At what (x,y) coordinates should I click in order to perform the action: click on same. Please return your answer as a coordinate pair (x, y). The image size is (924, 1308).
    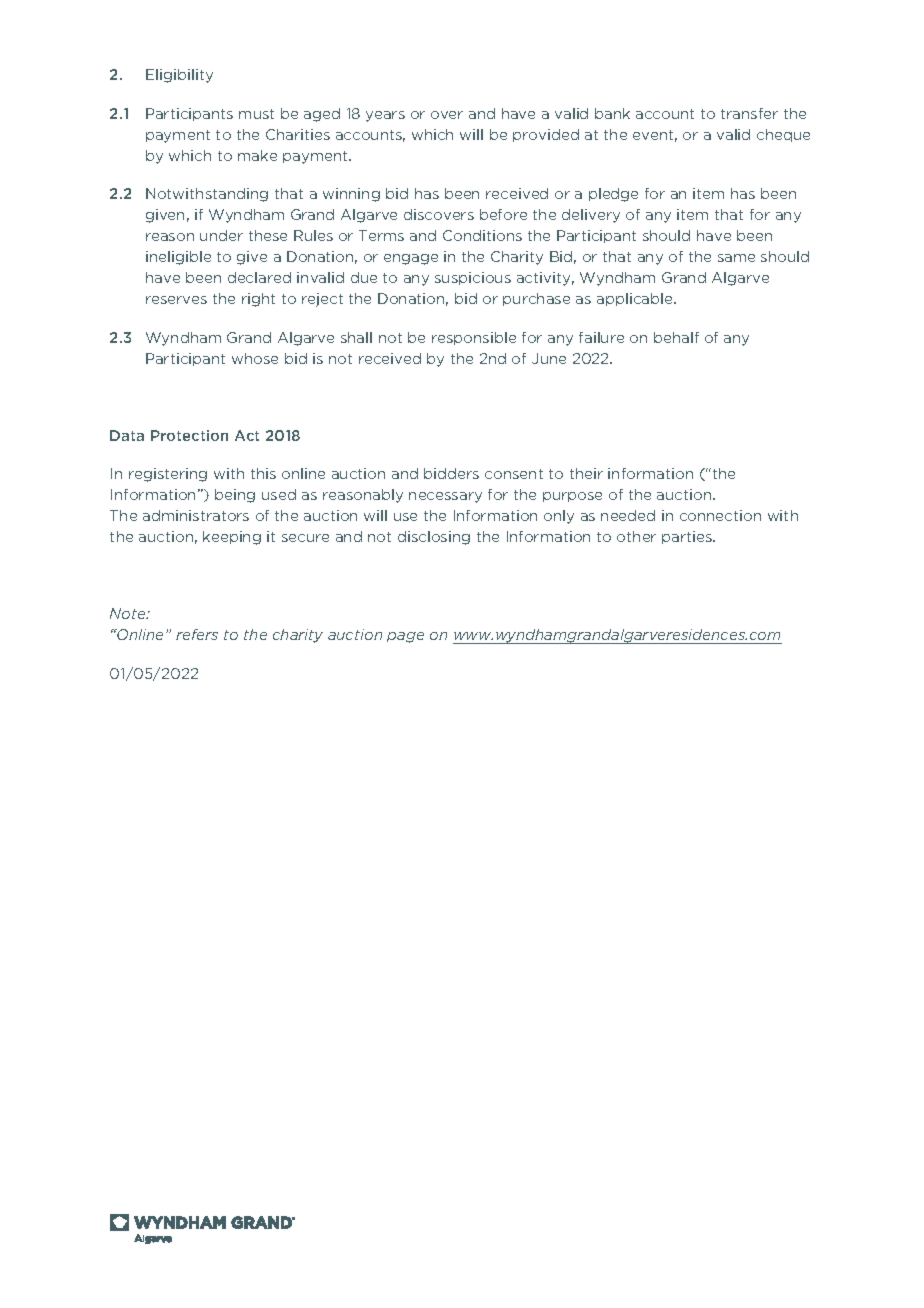
    Looking at the image, I should click on (736, 258).
